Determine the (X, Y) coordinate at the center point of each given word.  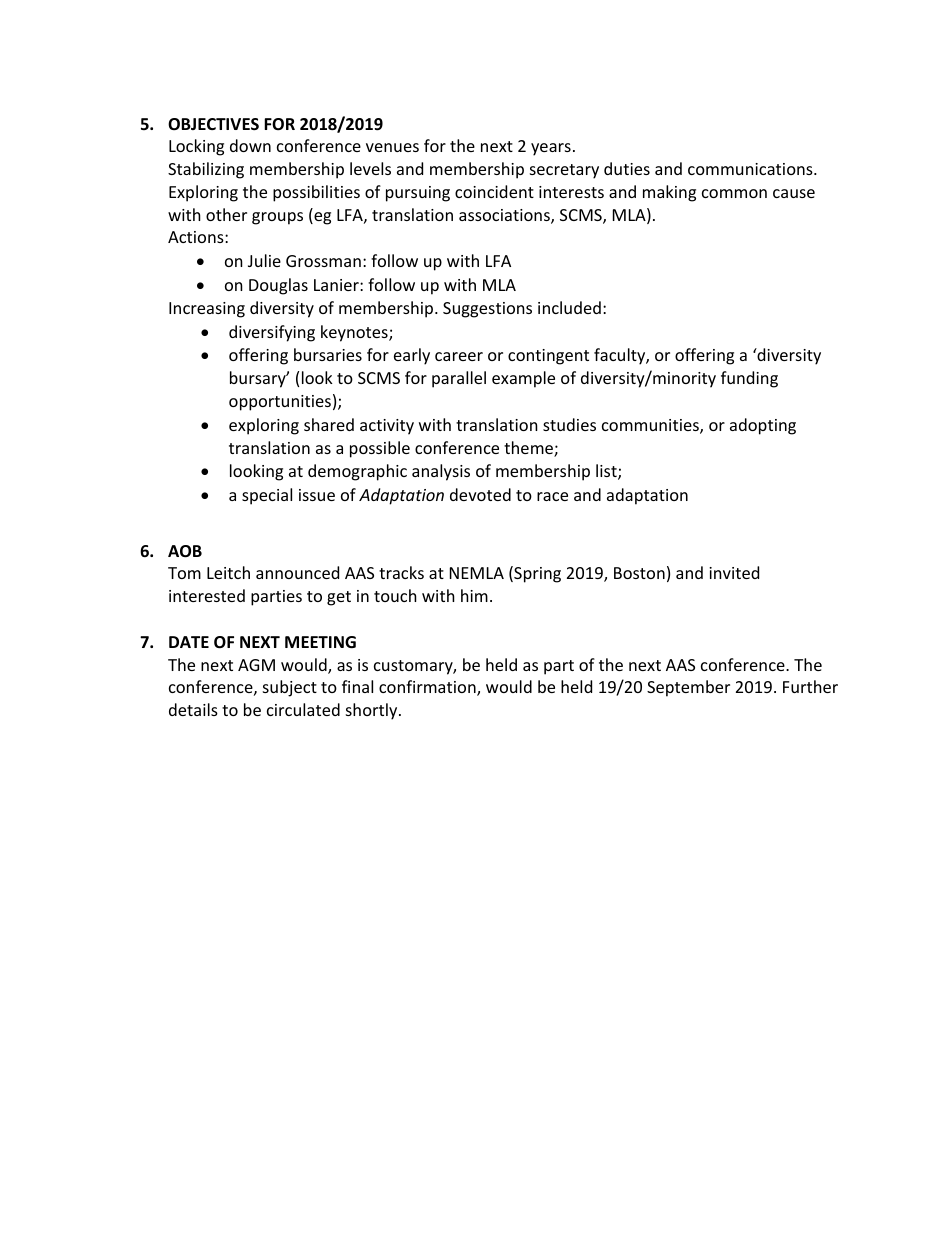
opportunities (280, 403)
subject (290, 688)
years (551, 149)
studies (569, 424)
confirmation (428, 688)
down (250, 145)
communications (751, 169)
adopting (763, 426)
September (688, 688)
